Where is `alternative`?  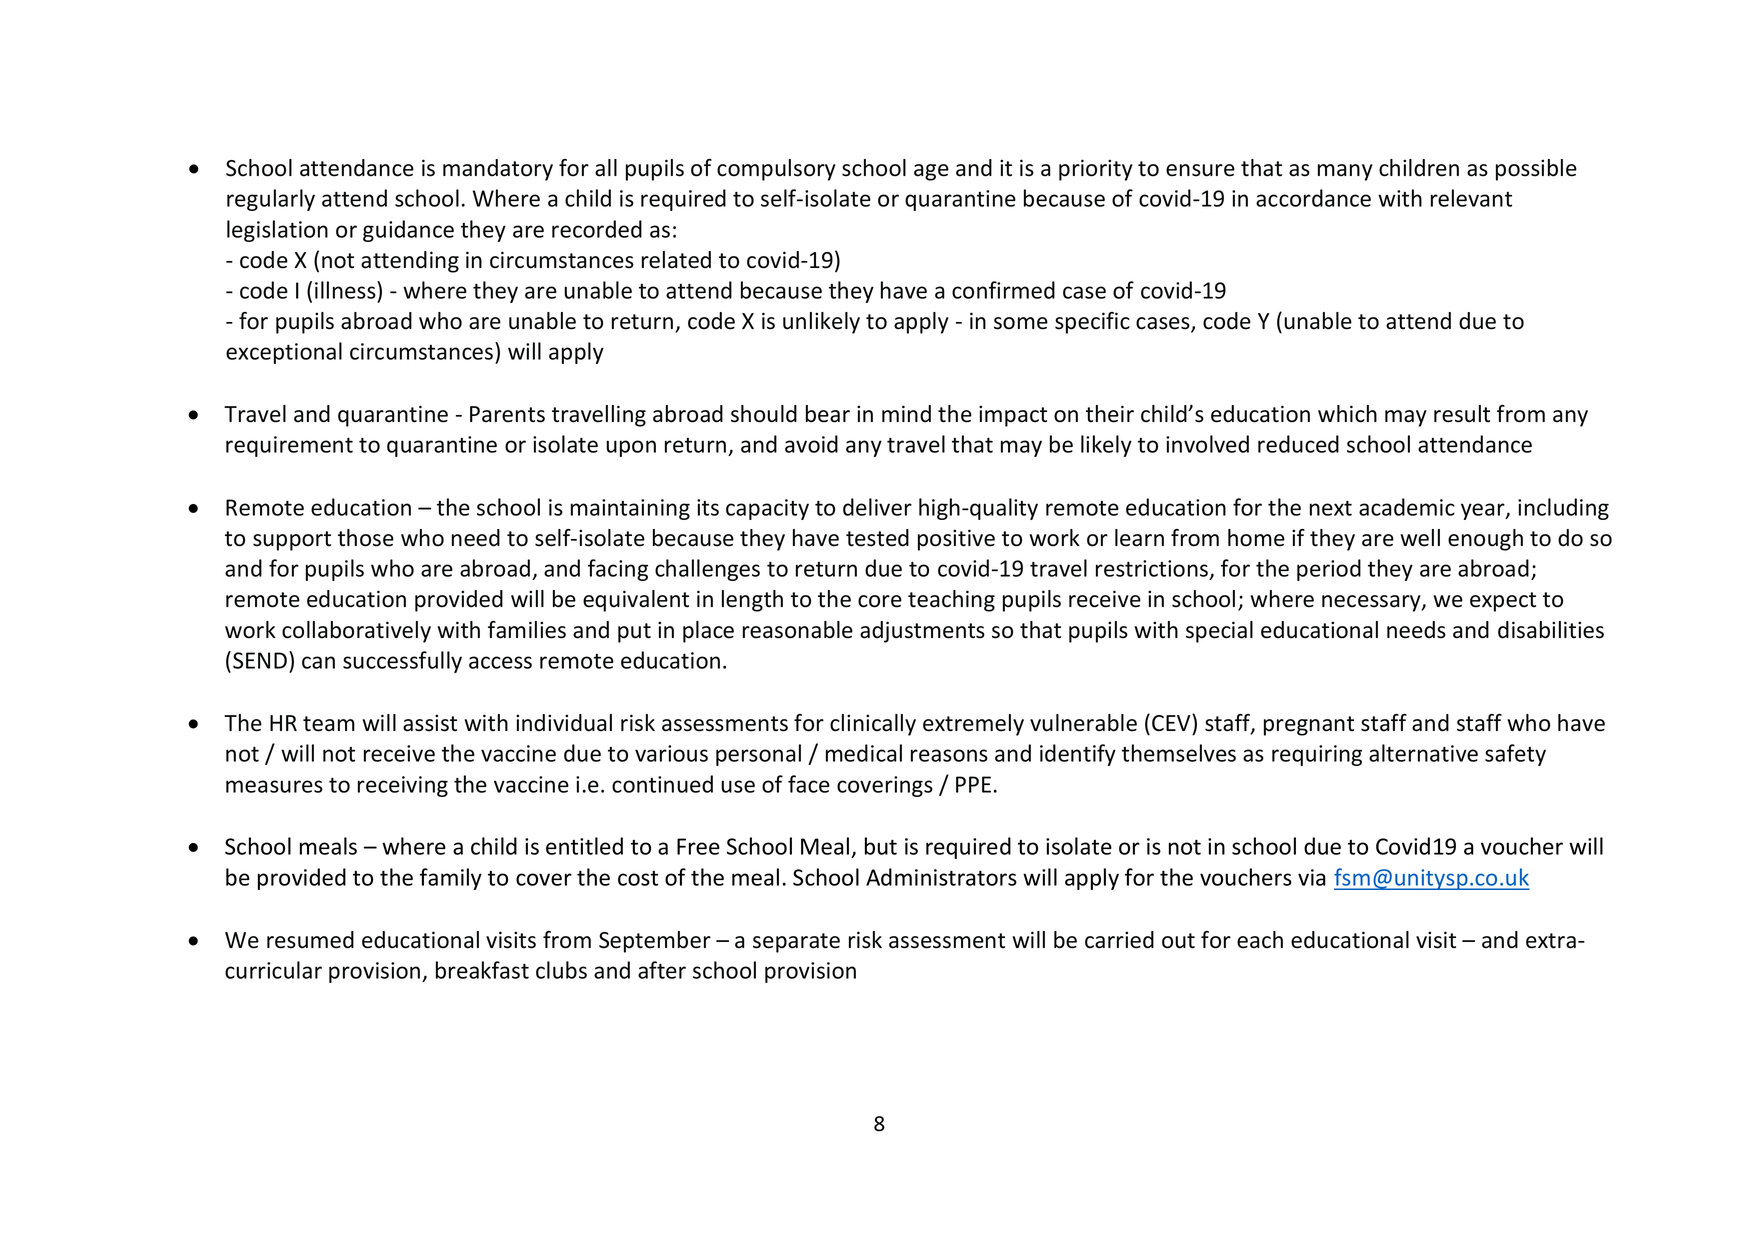 alternative is located at coordinates (1423, 753).
